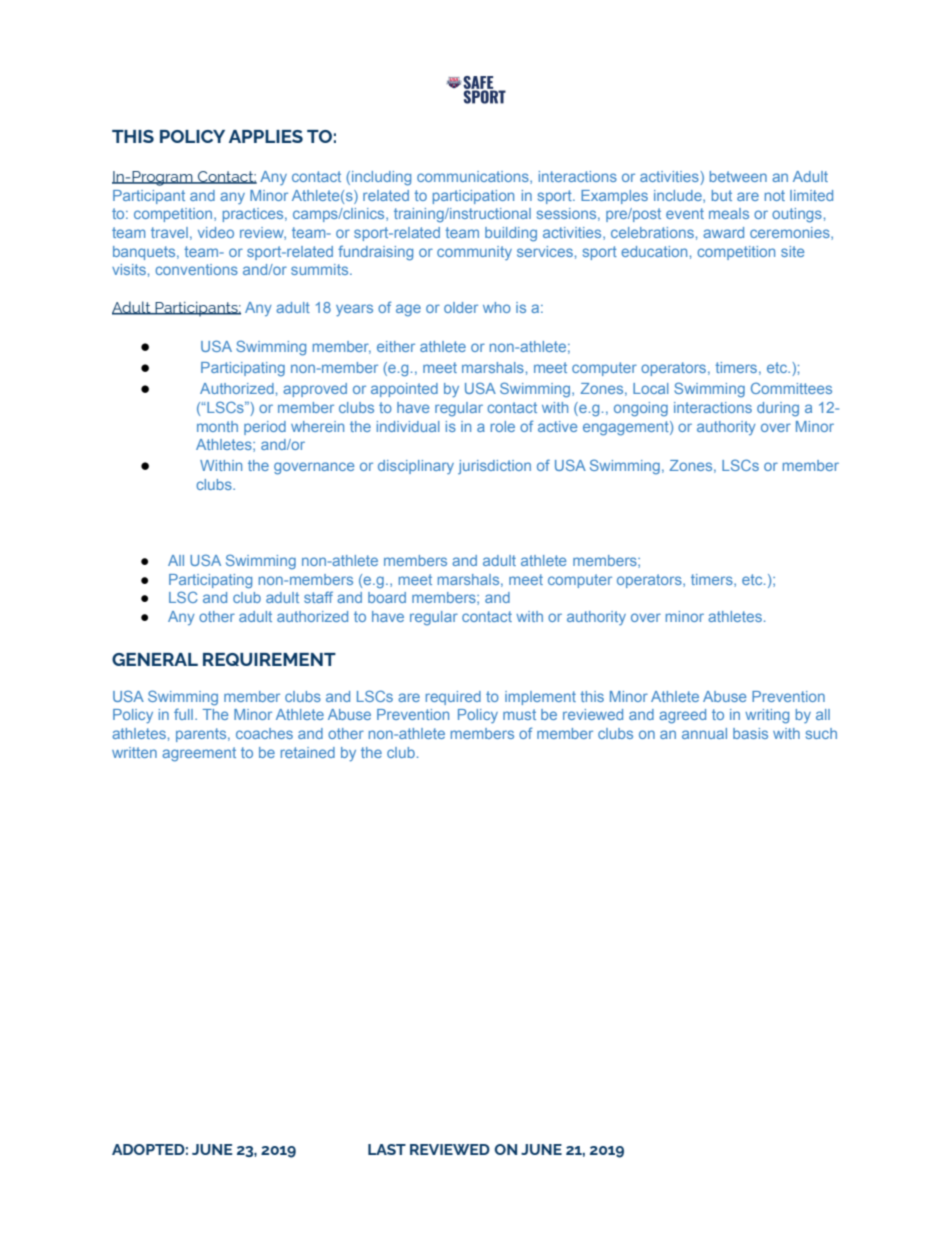 The image size is (952, 1233). I want to click on communications, so click(474, 177).
